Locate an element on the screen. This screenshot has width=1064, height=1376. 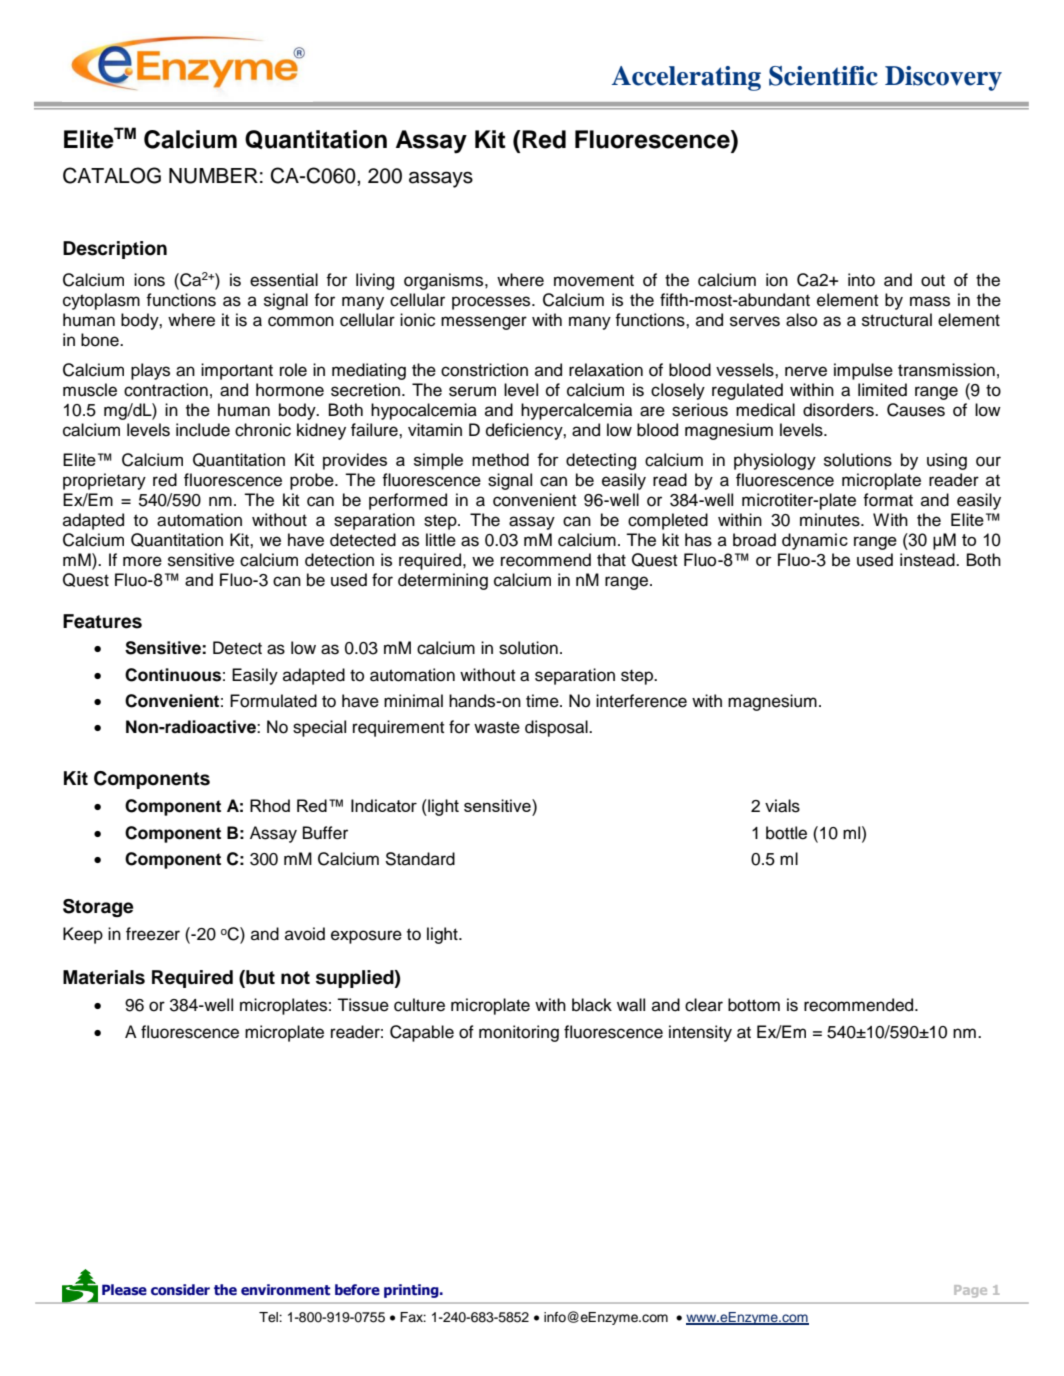
disposal is located at coordinates (557, 728).
